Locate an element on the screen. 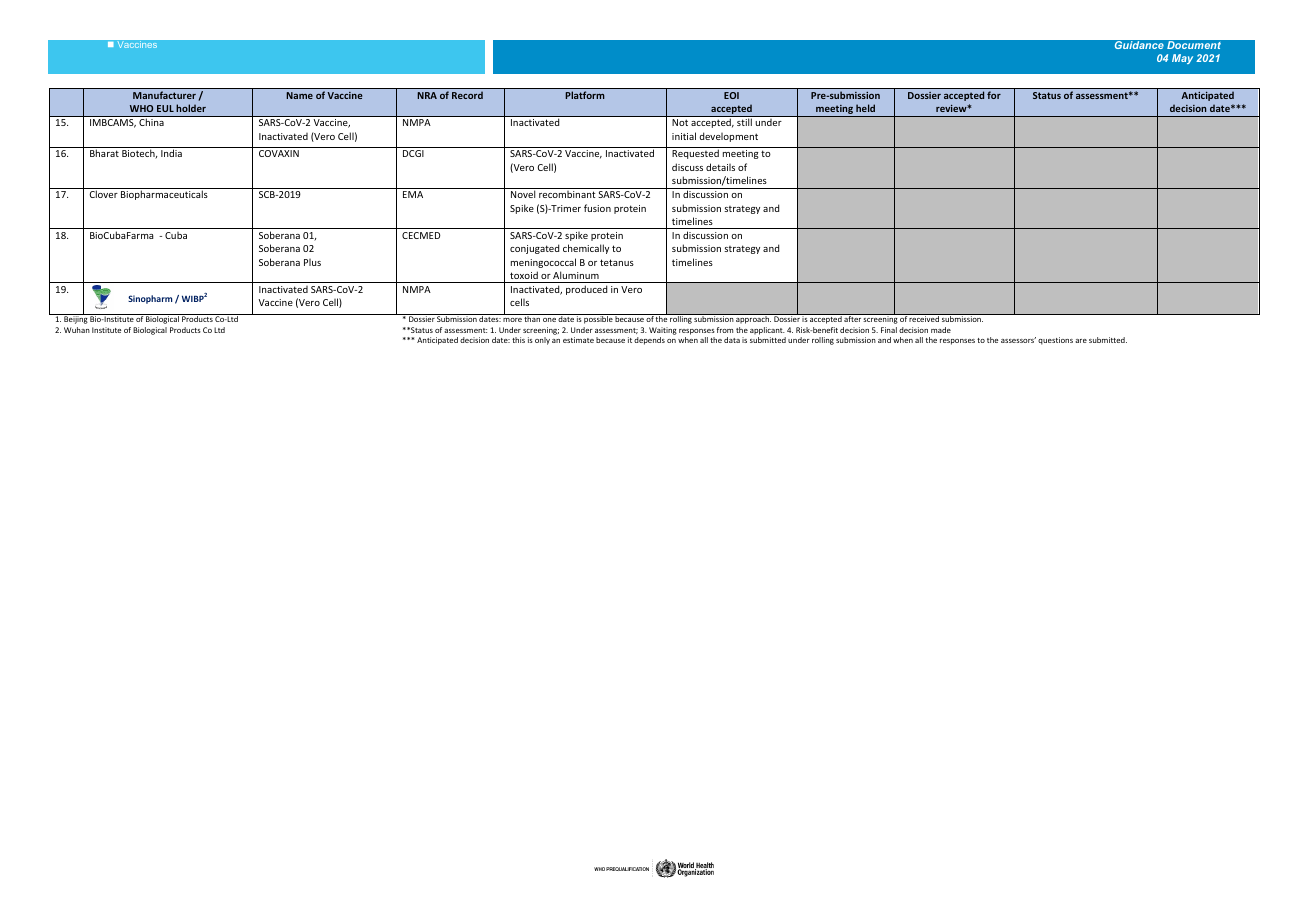  tetanus is located at coordinates (617, 262).
